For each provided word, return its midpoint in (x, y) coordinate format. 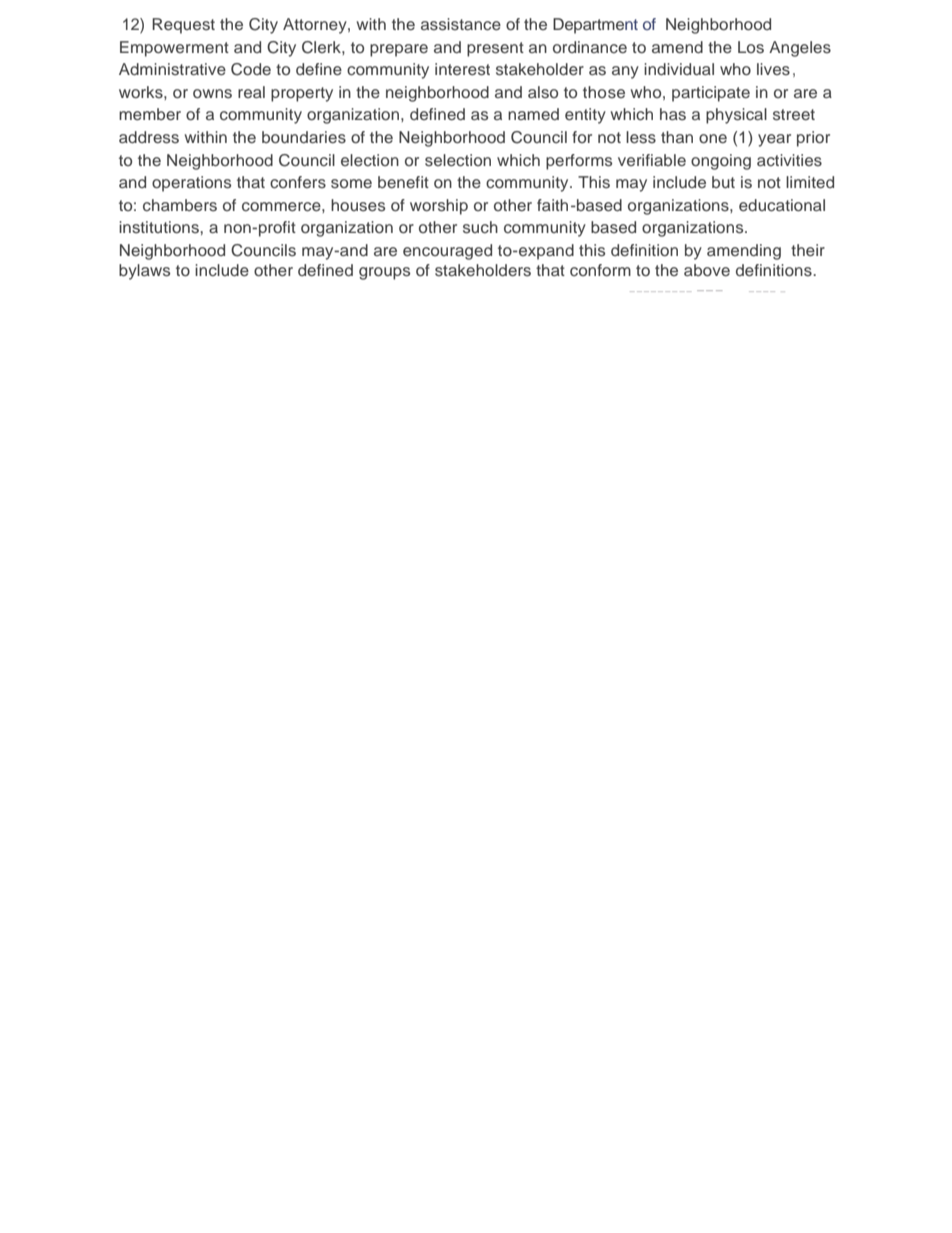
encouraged (447, 252)
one (713, 138)
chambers (180, 205)
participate (711, 94)
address (149, 137)
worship (439, 207)
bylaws (144, 272)
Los (751, 47)
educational (782, 205)
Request (183, 26)
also (543, 92)
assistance (461, 24)
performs (579, 162)
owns (212, 94)
